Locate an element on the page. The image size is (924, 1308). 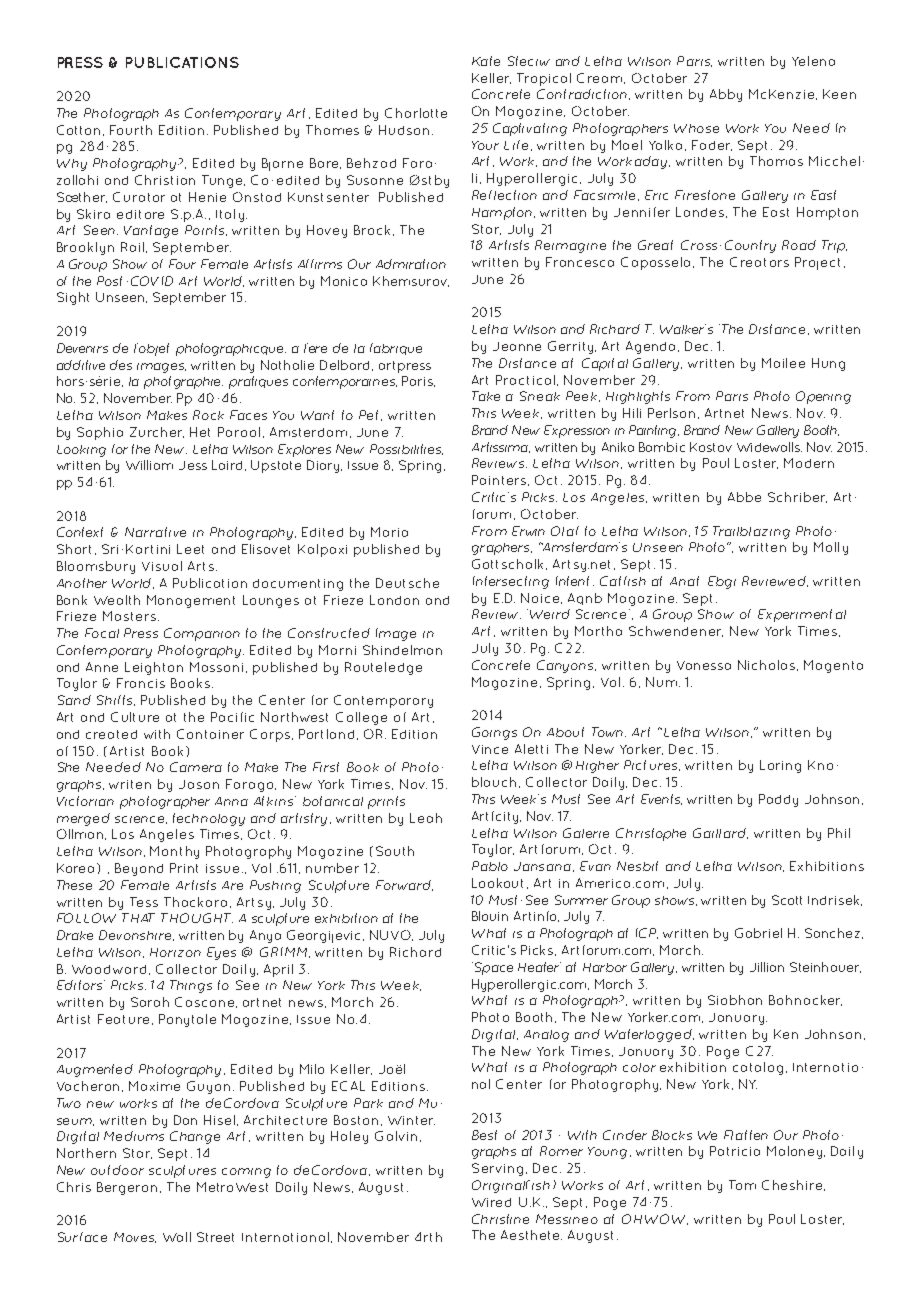
Cotton is located at coordinates (78, 130).
